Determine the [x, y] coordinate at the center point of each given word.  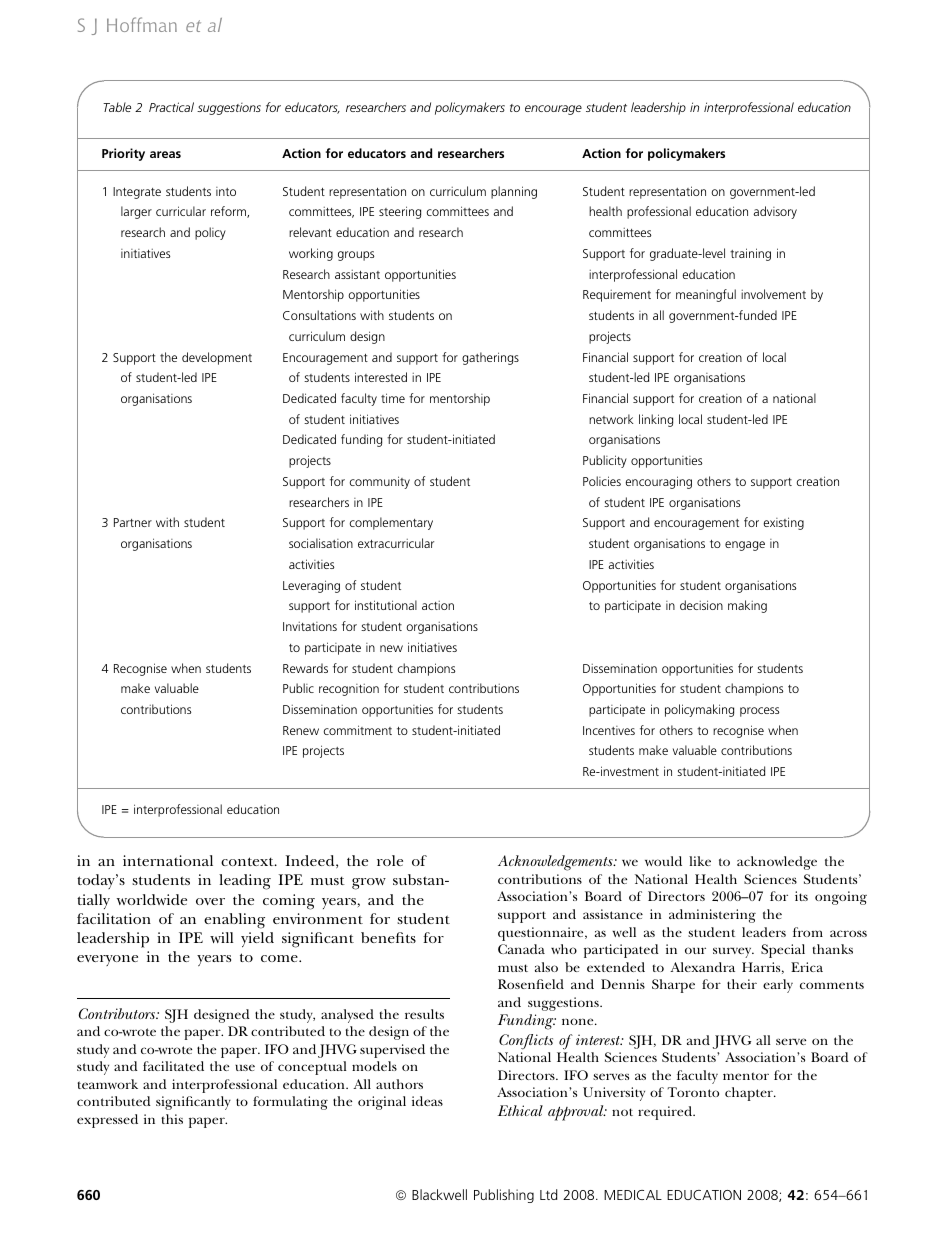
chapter [750, 1094]
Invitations [310, 626]
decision [701, 605]
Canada [521, 949]
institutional [386, 605]
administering [712, 916]
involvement [773, 294]
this [172, 1119]
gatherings [490, 358]
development [217, 358]
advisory [775, 212]
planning [514, 192]
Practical [171, 107]
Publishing [504, 1196]
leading [245, 882]
